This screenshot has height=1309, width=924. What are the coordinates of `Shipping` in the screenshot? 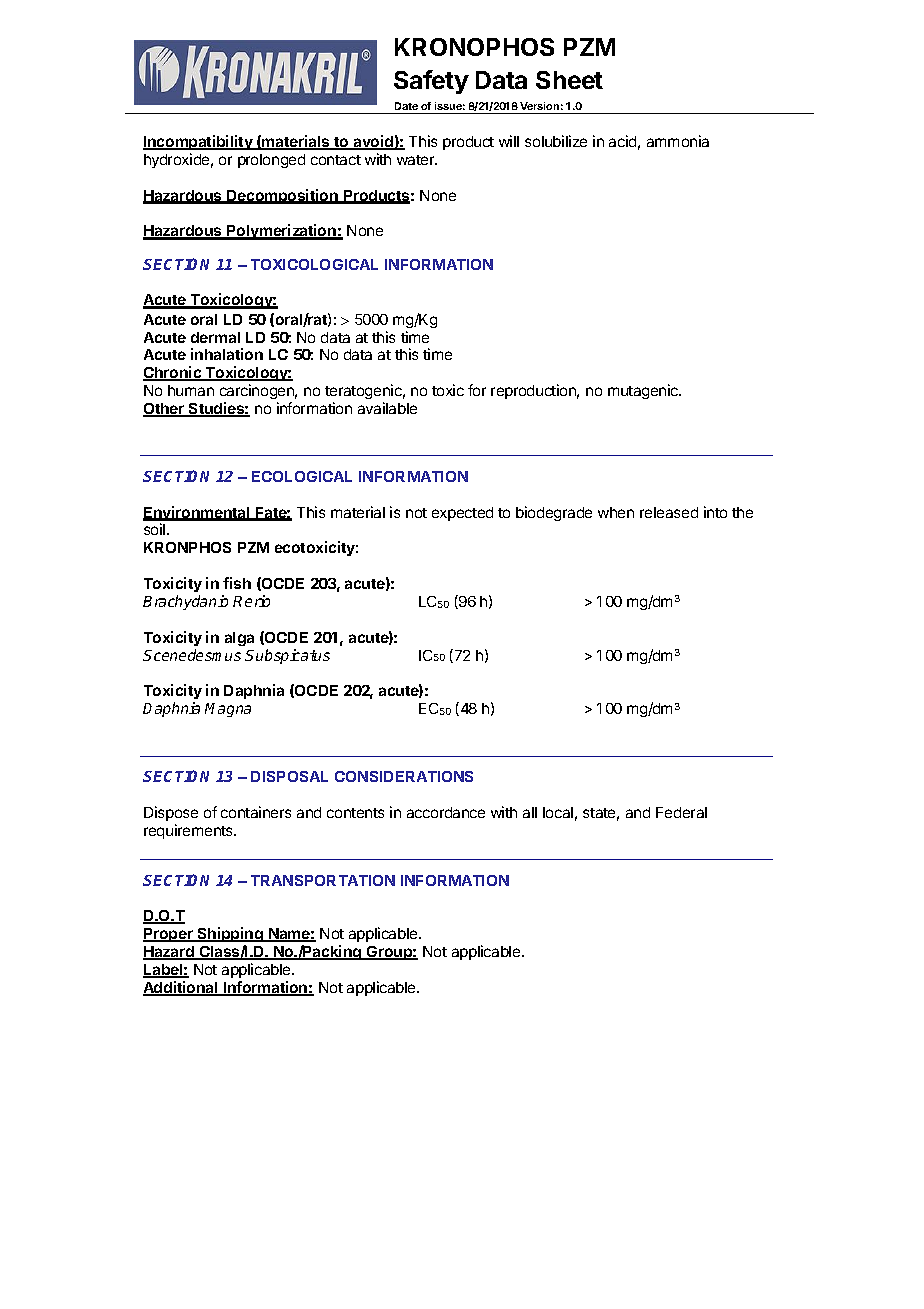 It's located at (230, 934).
